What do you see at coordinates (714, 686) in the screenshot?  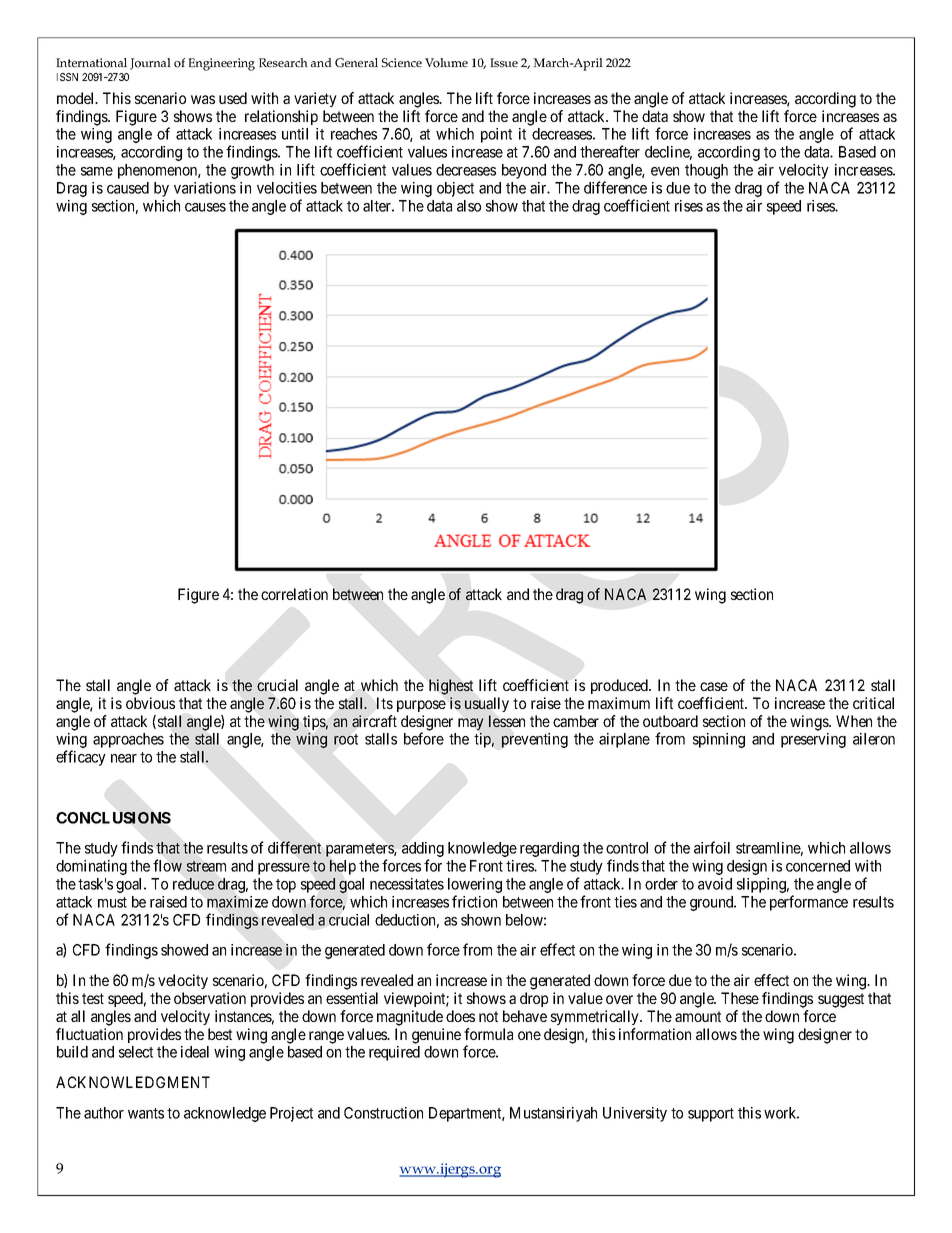 I see `case` at bounding box center [714, 686].
